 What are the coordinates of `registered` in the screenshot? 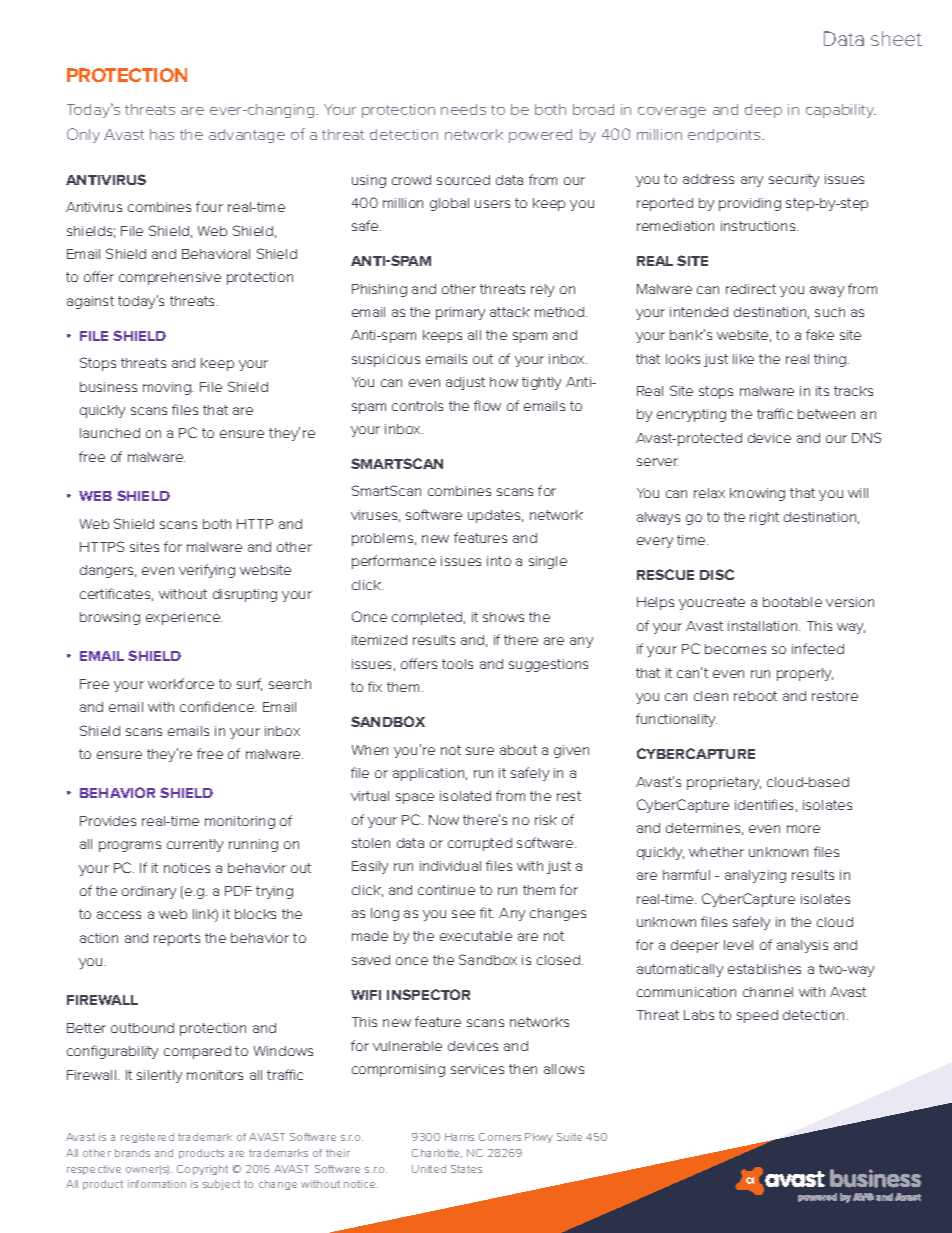 It's located at (147, 1138).
